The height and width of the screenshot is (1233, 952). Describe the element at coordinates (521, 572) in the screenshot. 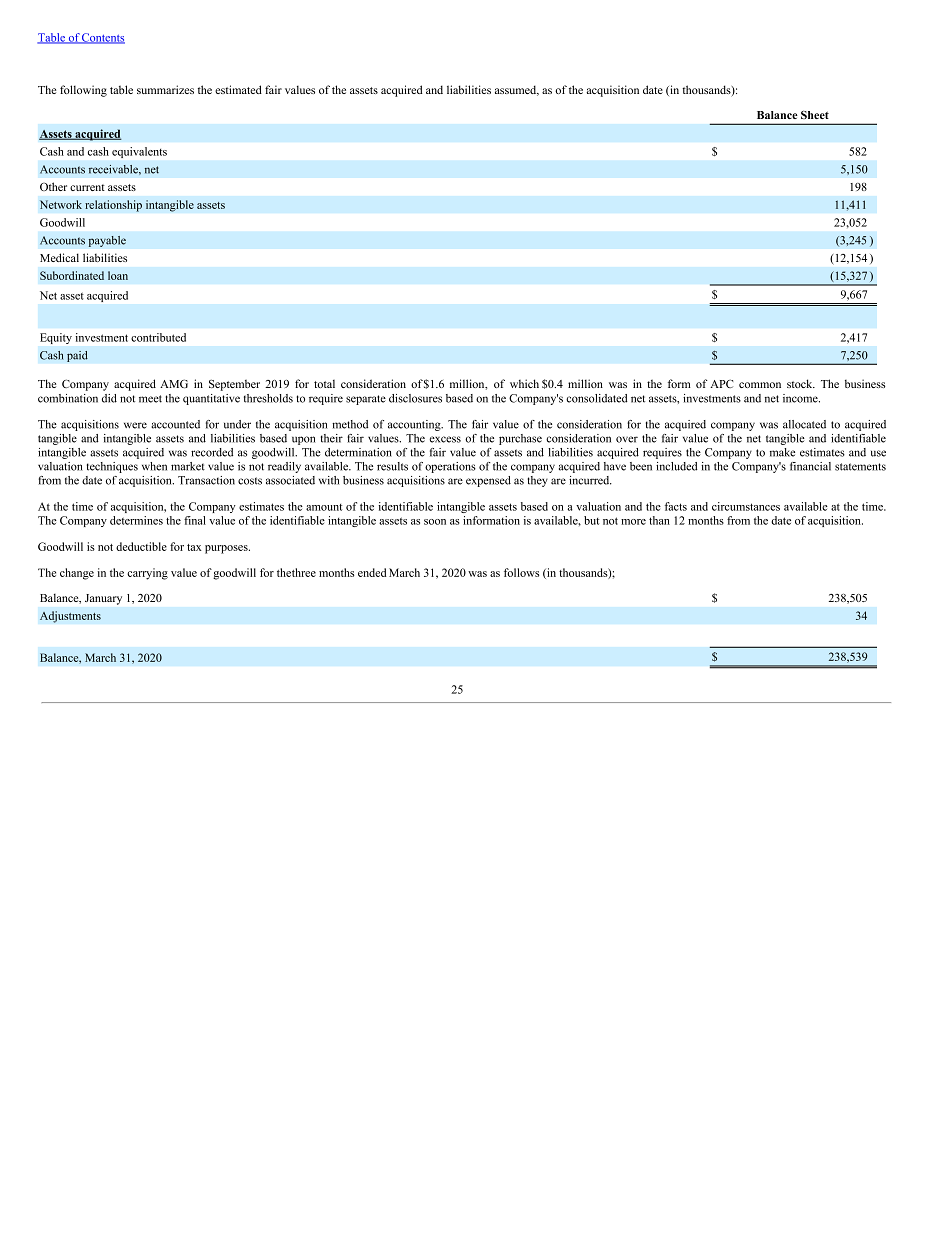

I see `follows` at that location.
